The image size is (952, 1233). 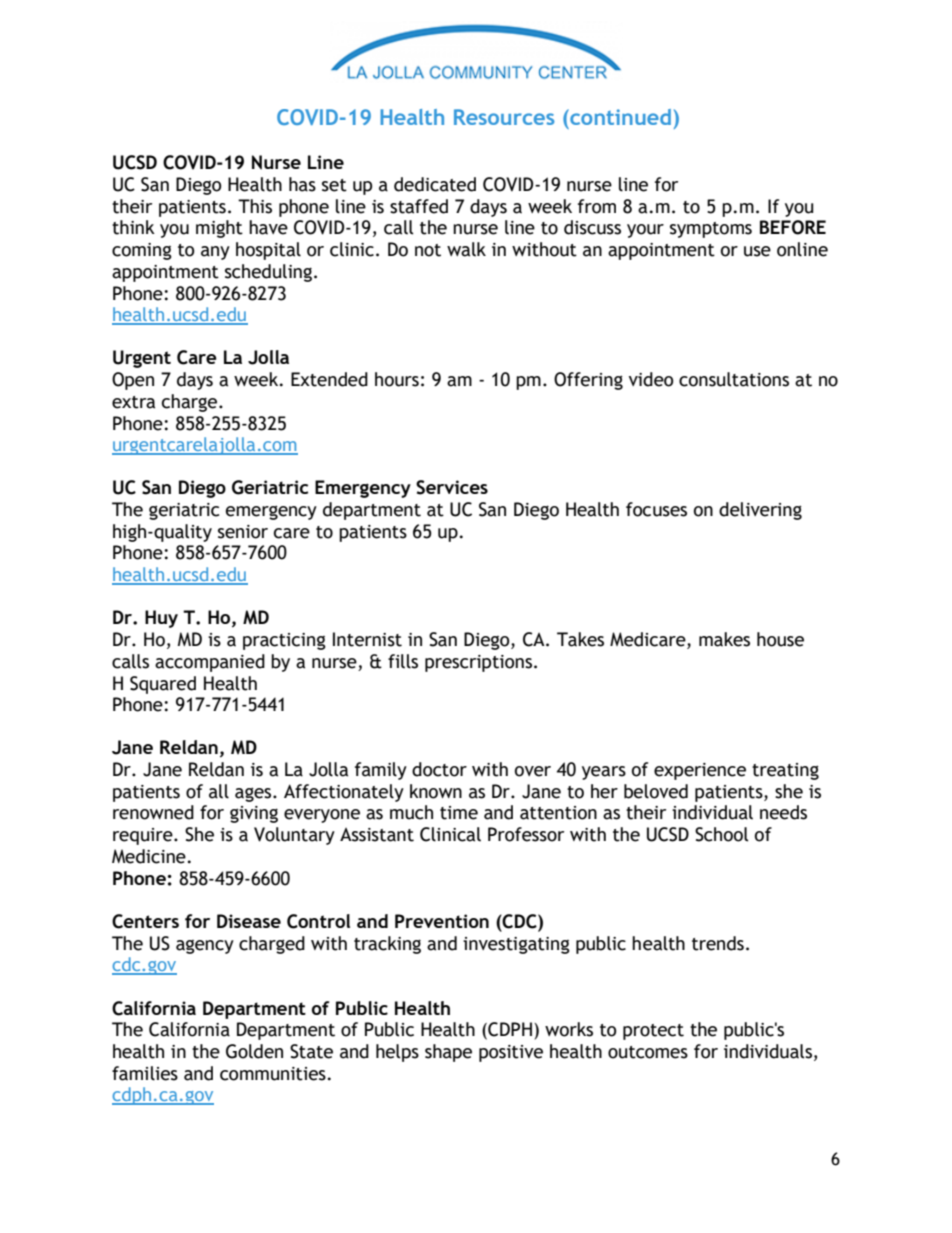 I want to click on shape, so click(x=448, y=1053).
